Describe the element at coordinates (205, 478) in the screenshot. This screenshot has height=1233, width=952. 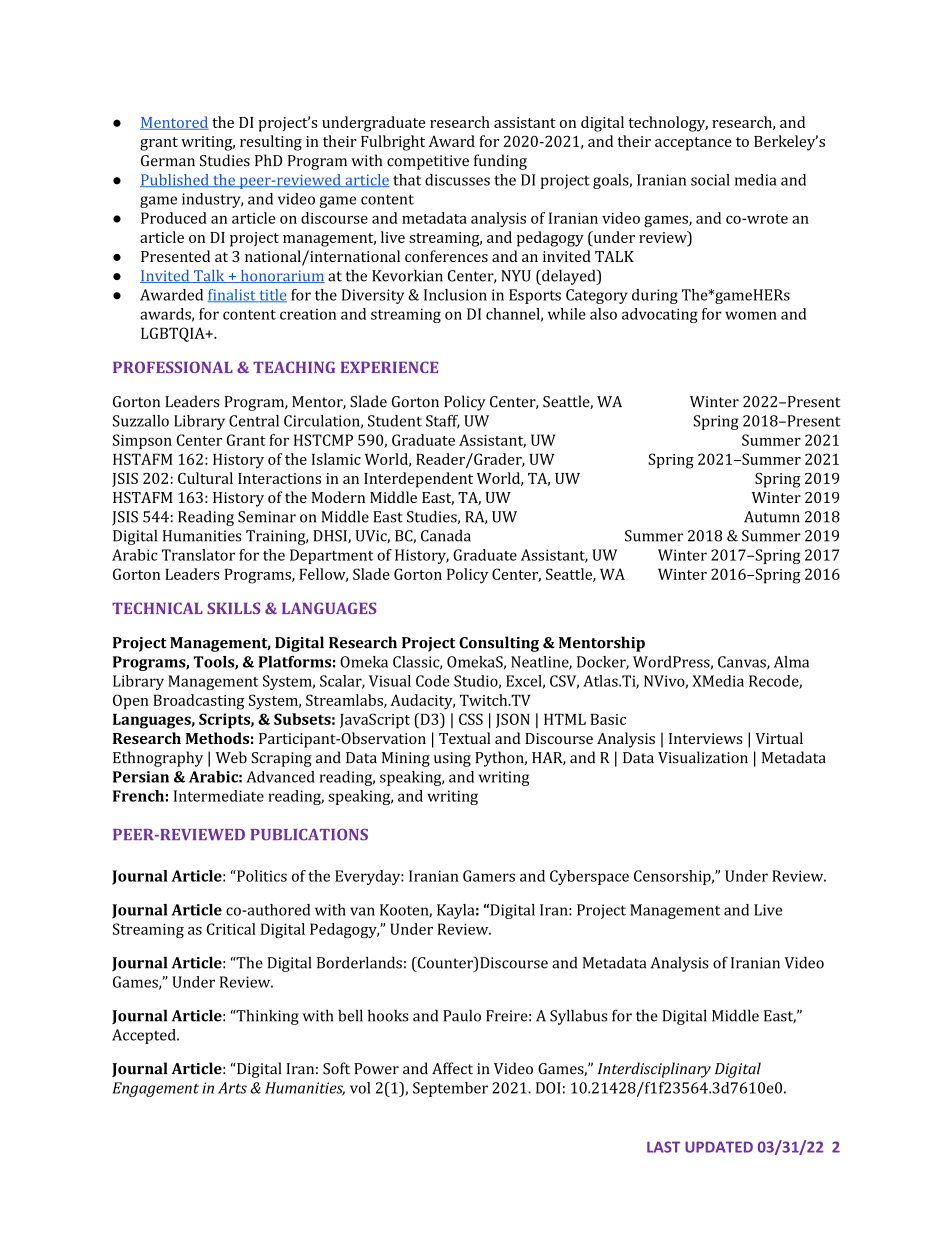
I see `Cultural` at that location.
